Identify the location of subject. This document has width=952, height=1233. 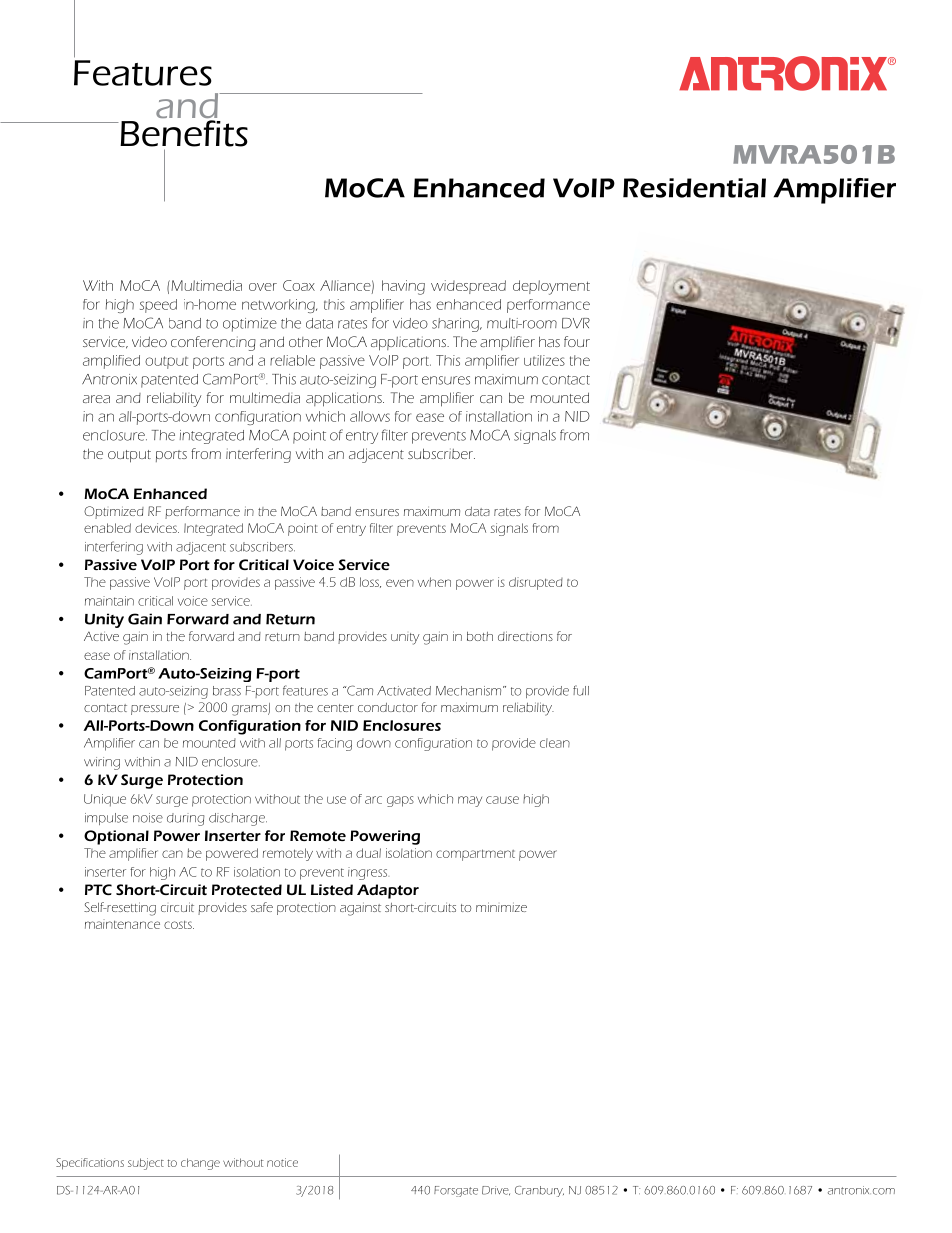
(146, 1164).
